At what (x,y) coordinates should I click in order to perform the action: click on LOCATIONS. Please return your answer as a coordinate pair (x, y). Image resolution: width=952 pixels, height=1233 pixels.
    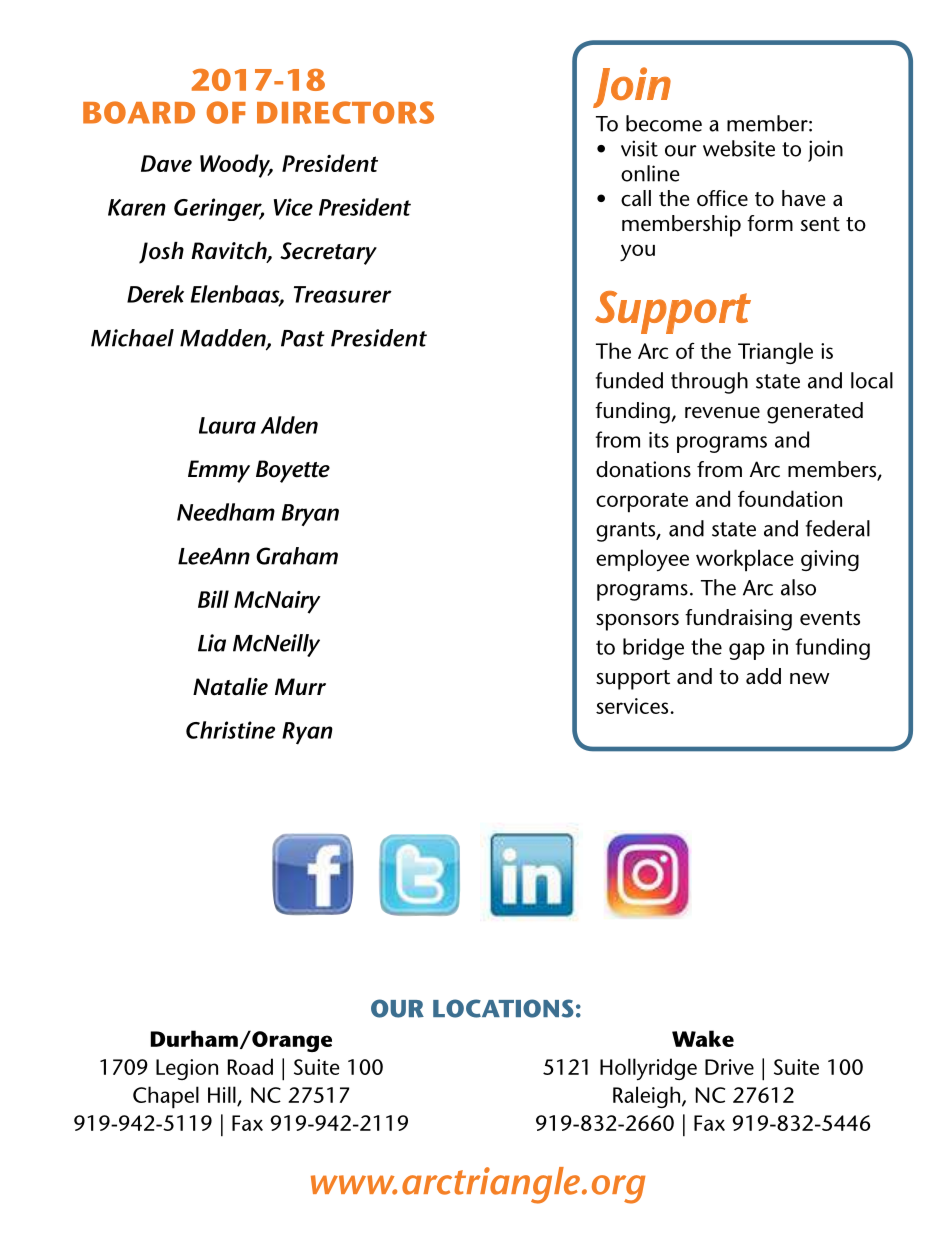
    Looking at the image, I should click on (503, 1008).
